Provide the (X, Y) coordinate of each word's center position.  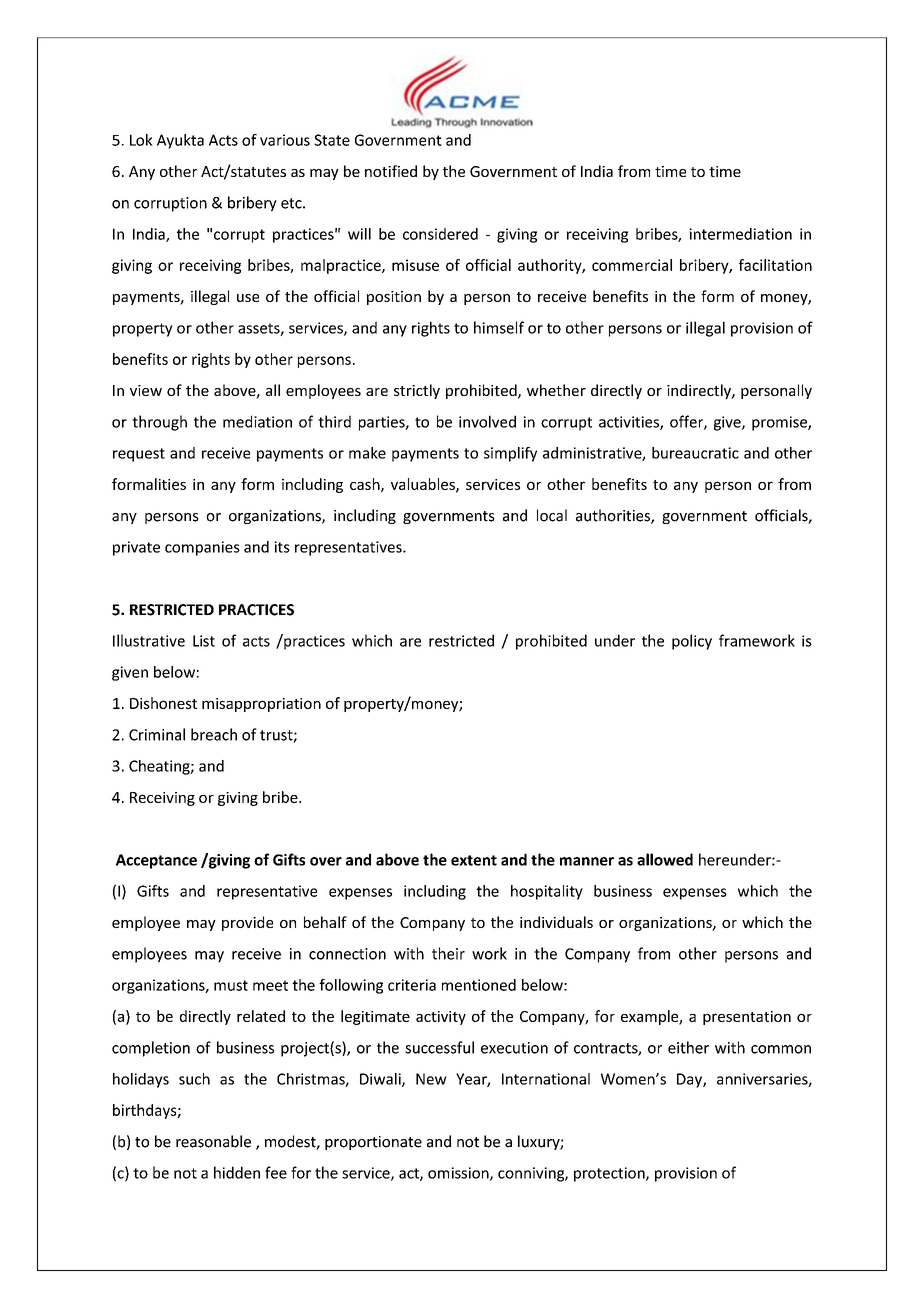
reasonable (213, 1141)
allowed (665, 859)
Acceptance (156, 861)
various (285, 140)
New (431, 1079)
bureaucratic (695, 453)
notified (391, 171)
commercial (632, 265)
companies (202, 548)
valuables (424, 485)
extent (474, 860)
